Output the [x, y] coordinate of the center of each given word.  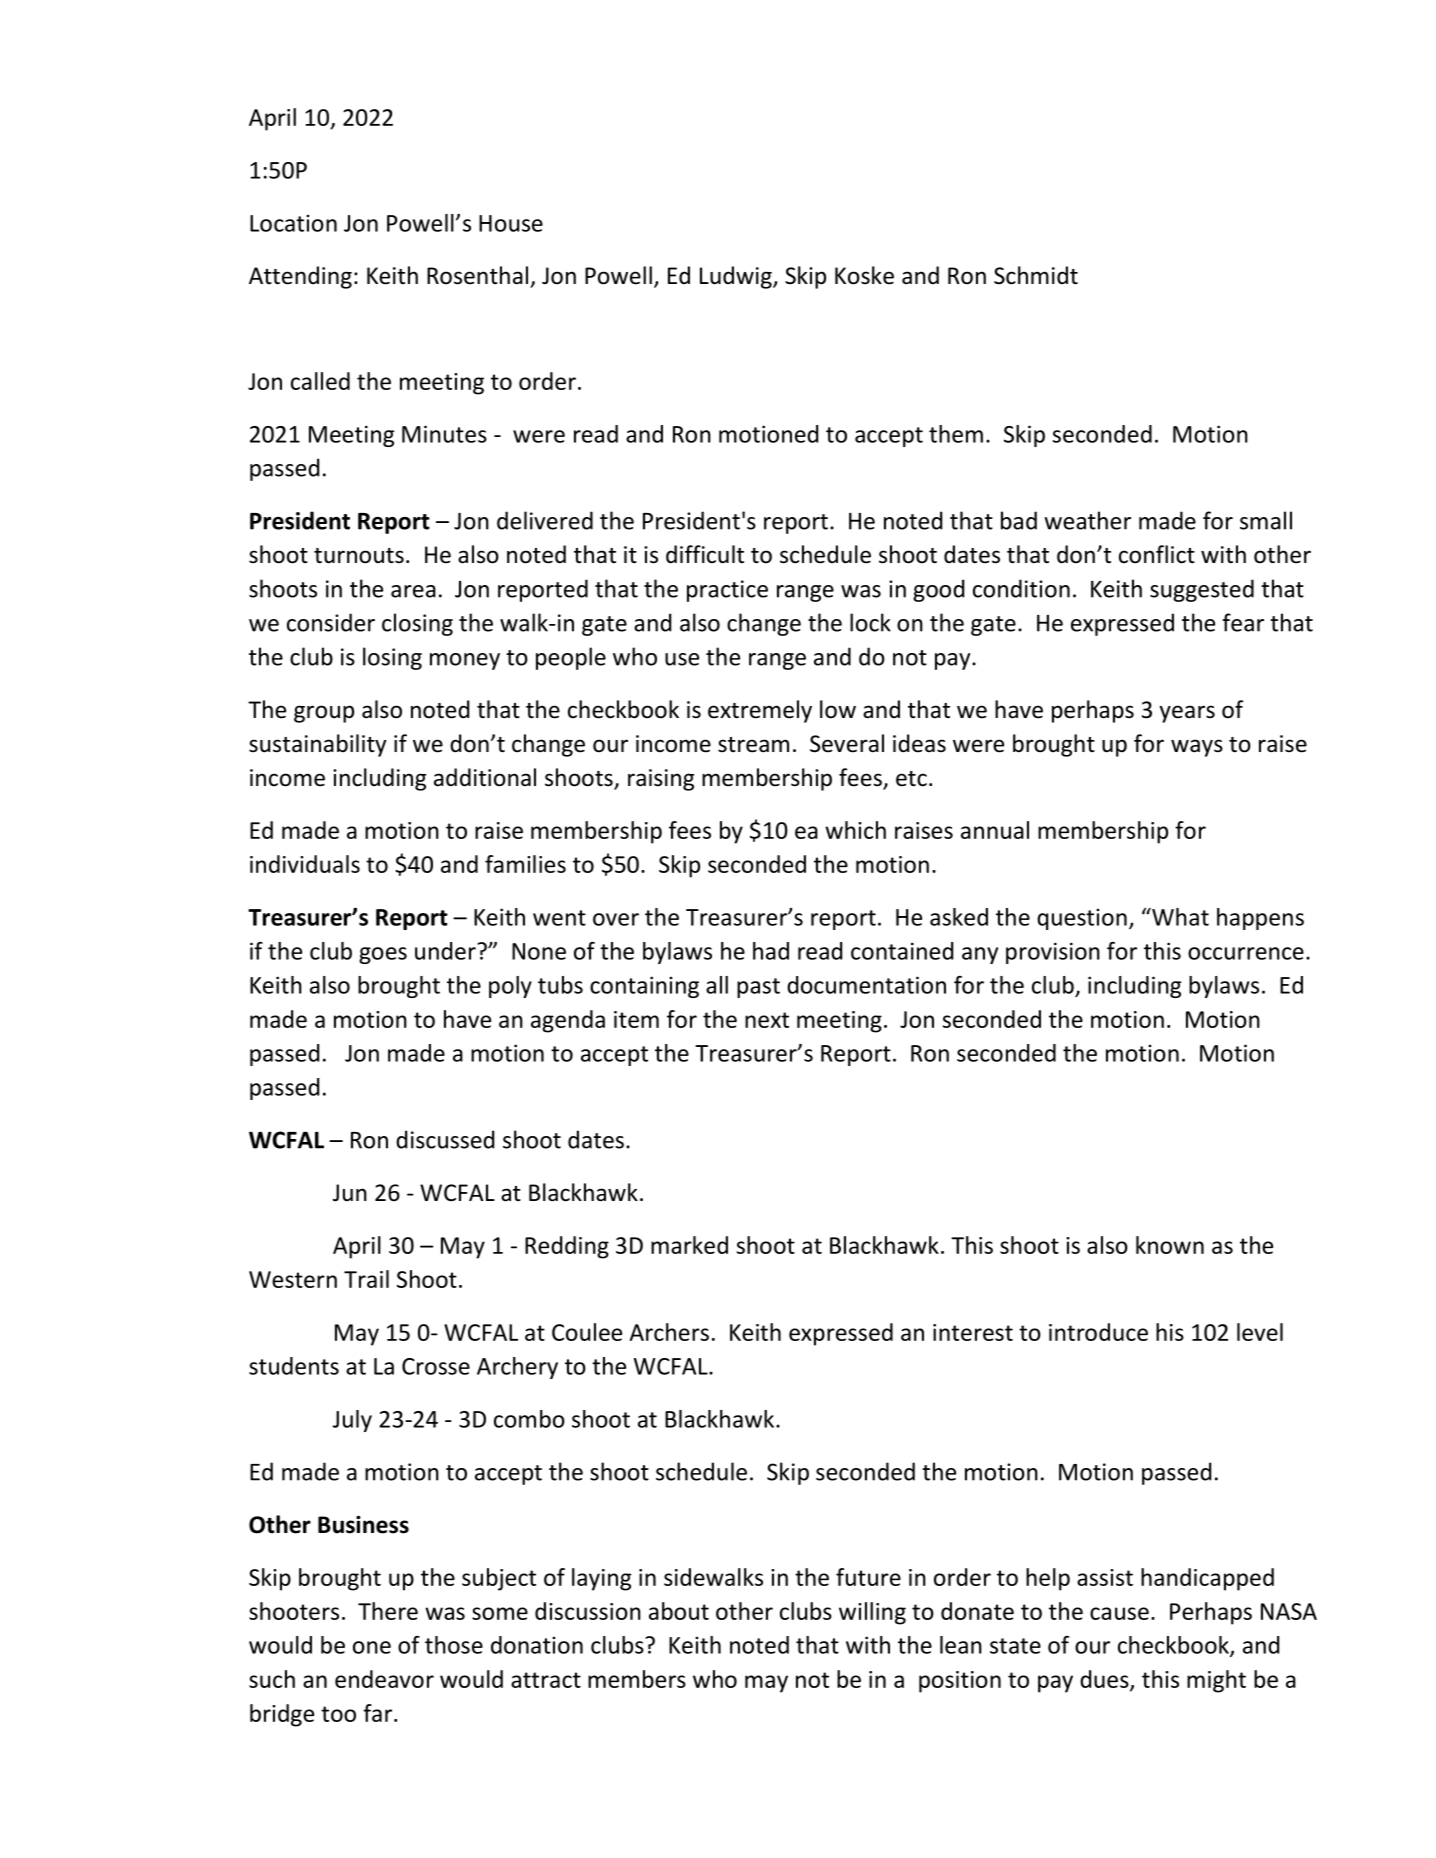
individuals [305, 864]
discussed [445, 1139]
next [767, 1020]
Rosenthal [477, 275]
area [413, 591]
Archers [669, 1332]
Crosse [436, 1366]
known [1170, 1245]
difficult [705, 554]
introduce [1098, 1332]
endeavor [384, 1679]
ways [1197, 748]
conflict [1157, 554]
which [855, 830]
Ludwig [737, 277]
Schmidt [1036, 275]
